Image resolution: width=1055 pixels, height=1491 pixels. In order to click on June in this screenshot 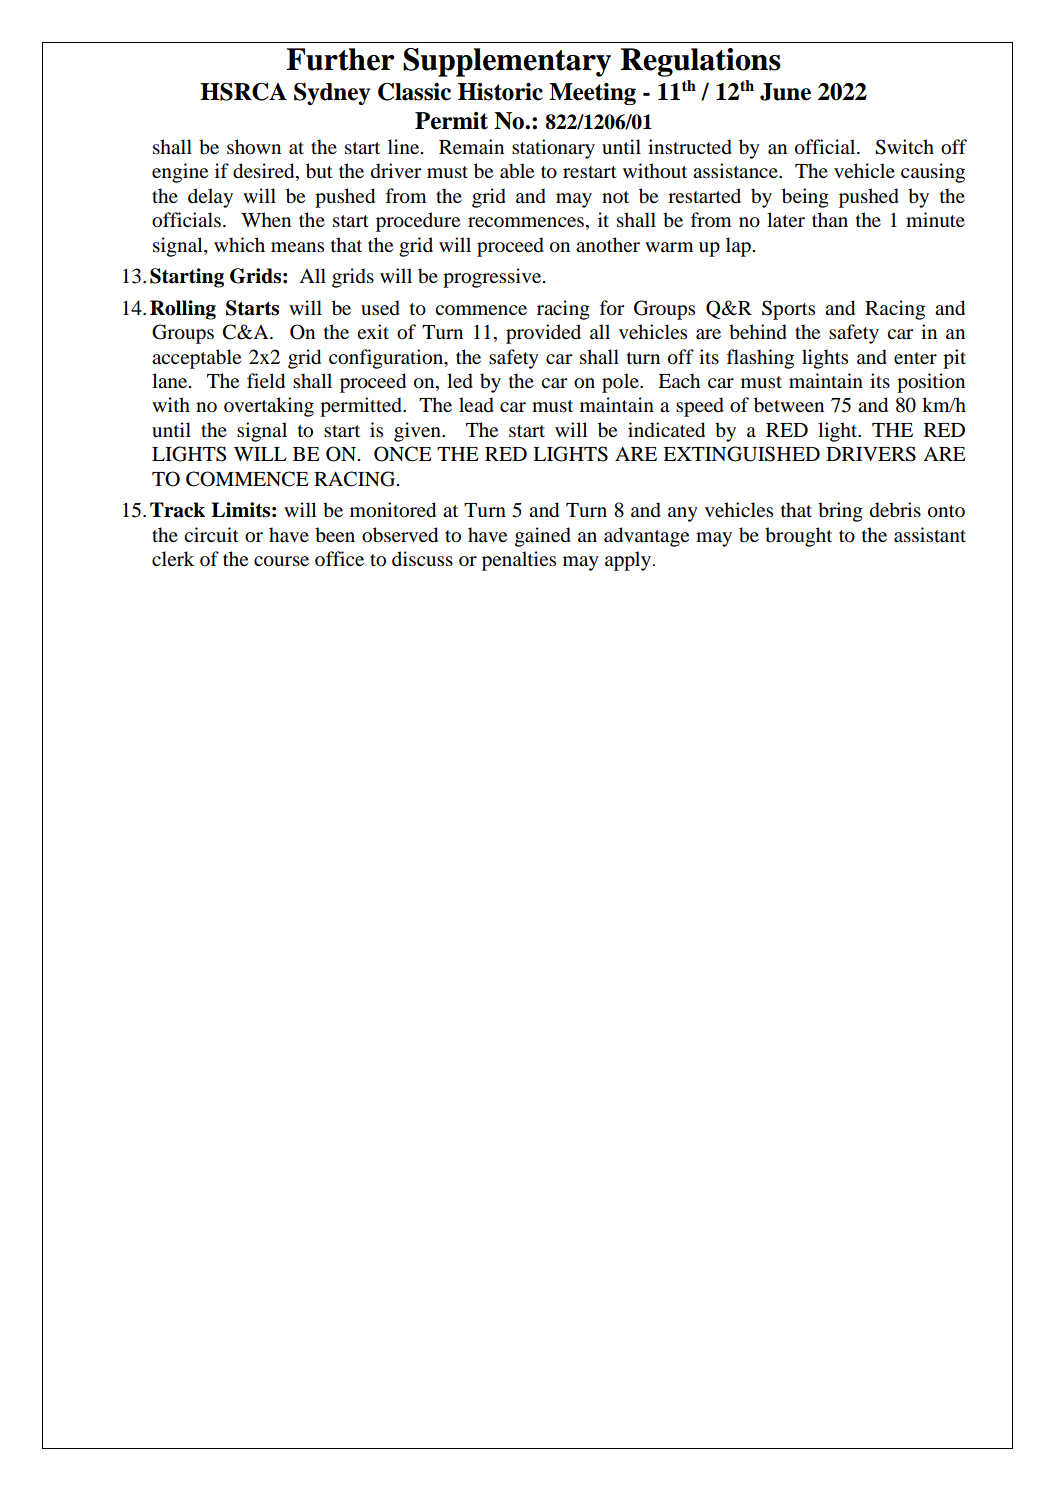, I will do `click(785, 92)`.
